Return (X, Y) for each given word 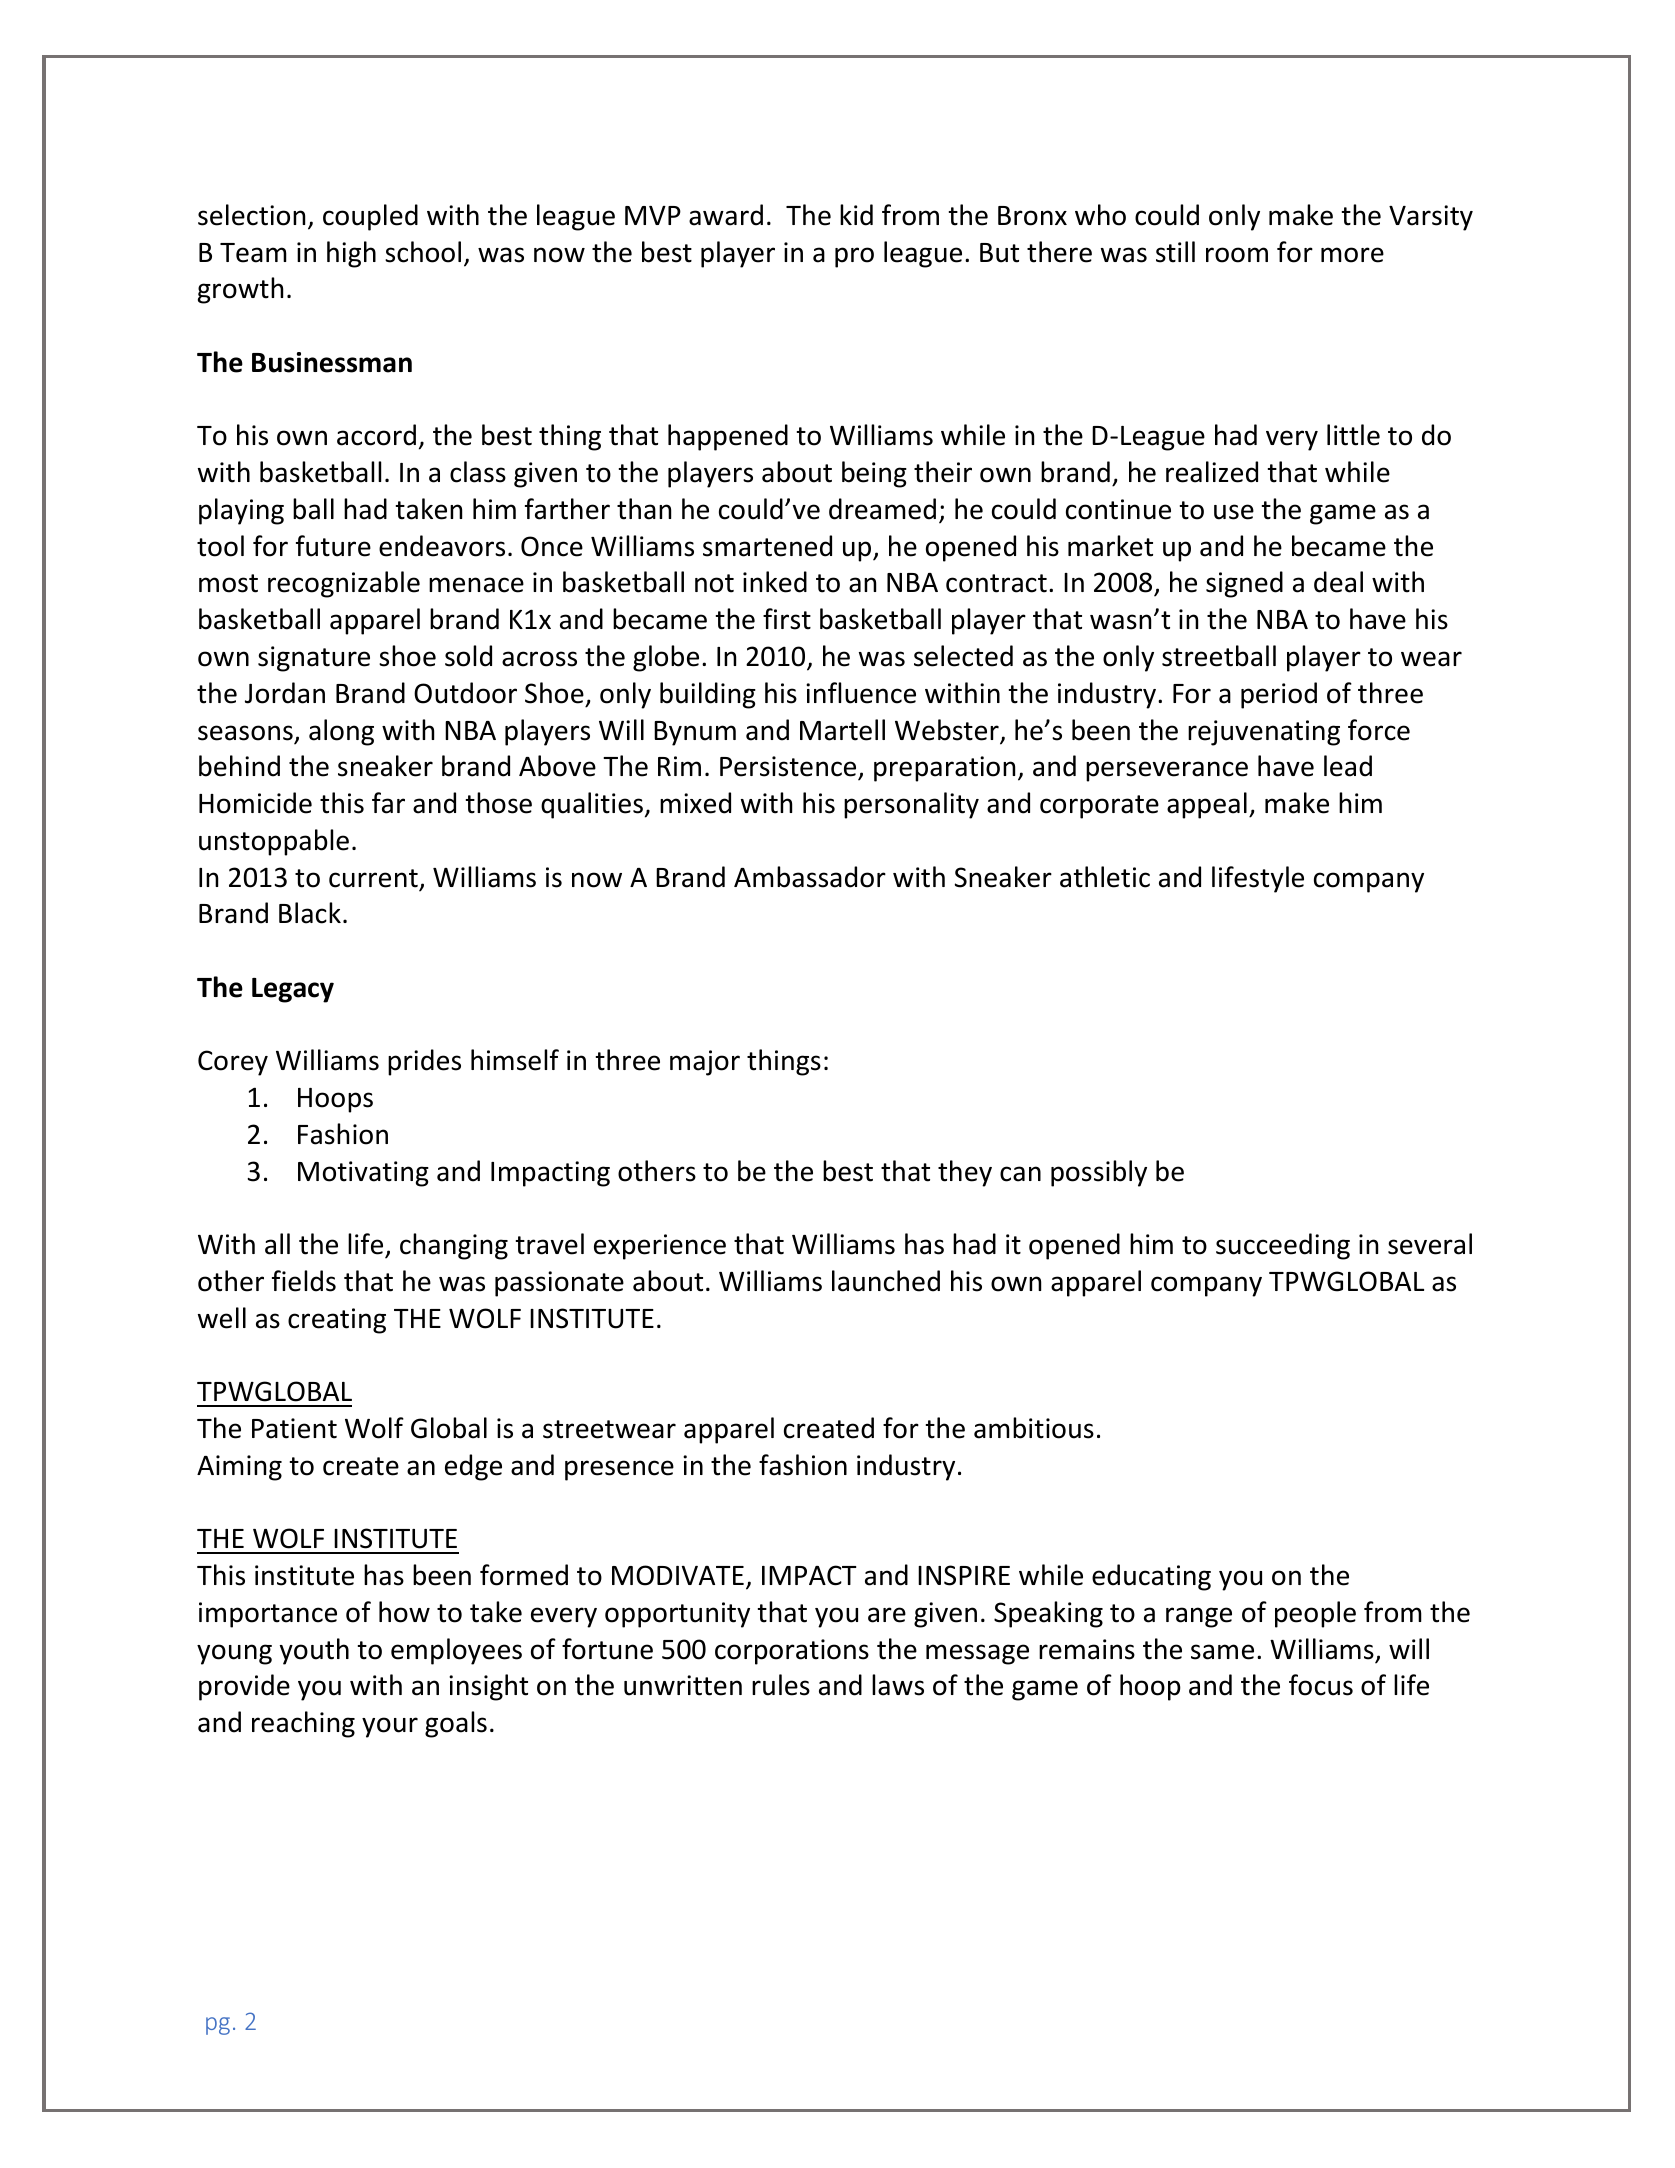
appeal (1207, 805)
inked (775, 582)
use (1234, 512)
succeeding (1283, 1246)
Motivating (363, 1174)
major (705, 1063)
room (1237, 255)
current (373, 878)
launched (886, 1281)
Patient (294, 1428)
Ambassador (810, 877)
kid (856, 215)
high (351, 254)
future (333, 546)
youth (314, 1651)
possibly (1099, 1173)
